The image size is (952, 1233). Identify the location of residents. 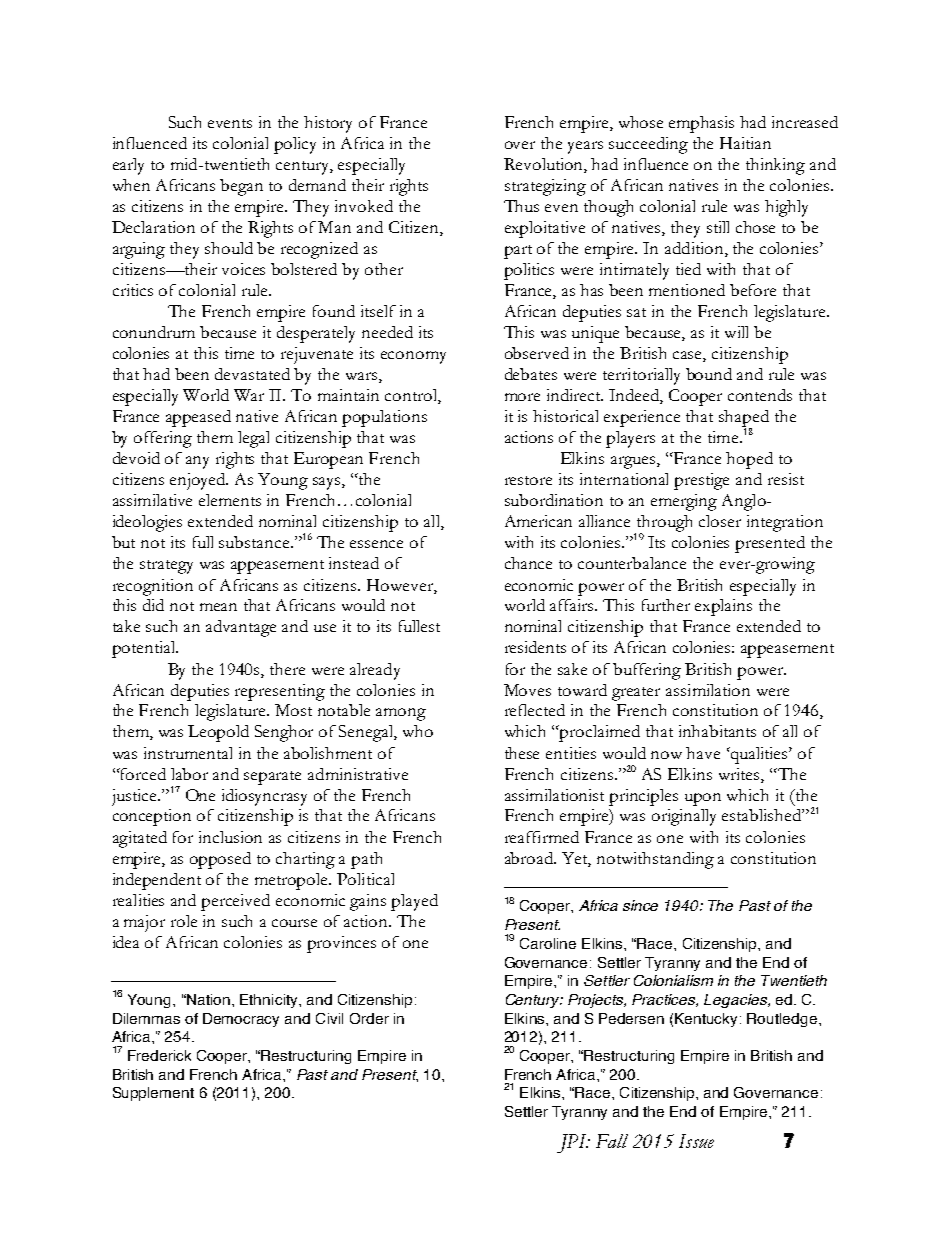
(535, 647).
